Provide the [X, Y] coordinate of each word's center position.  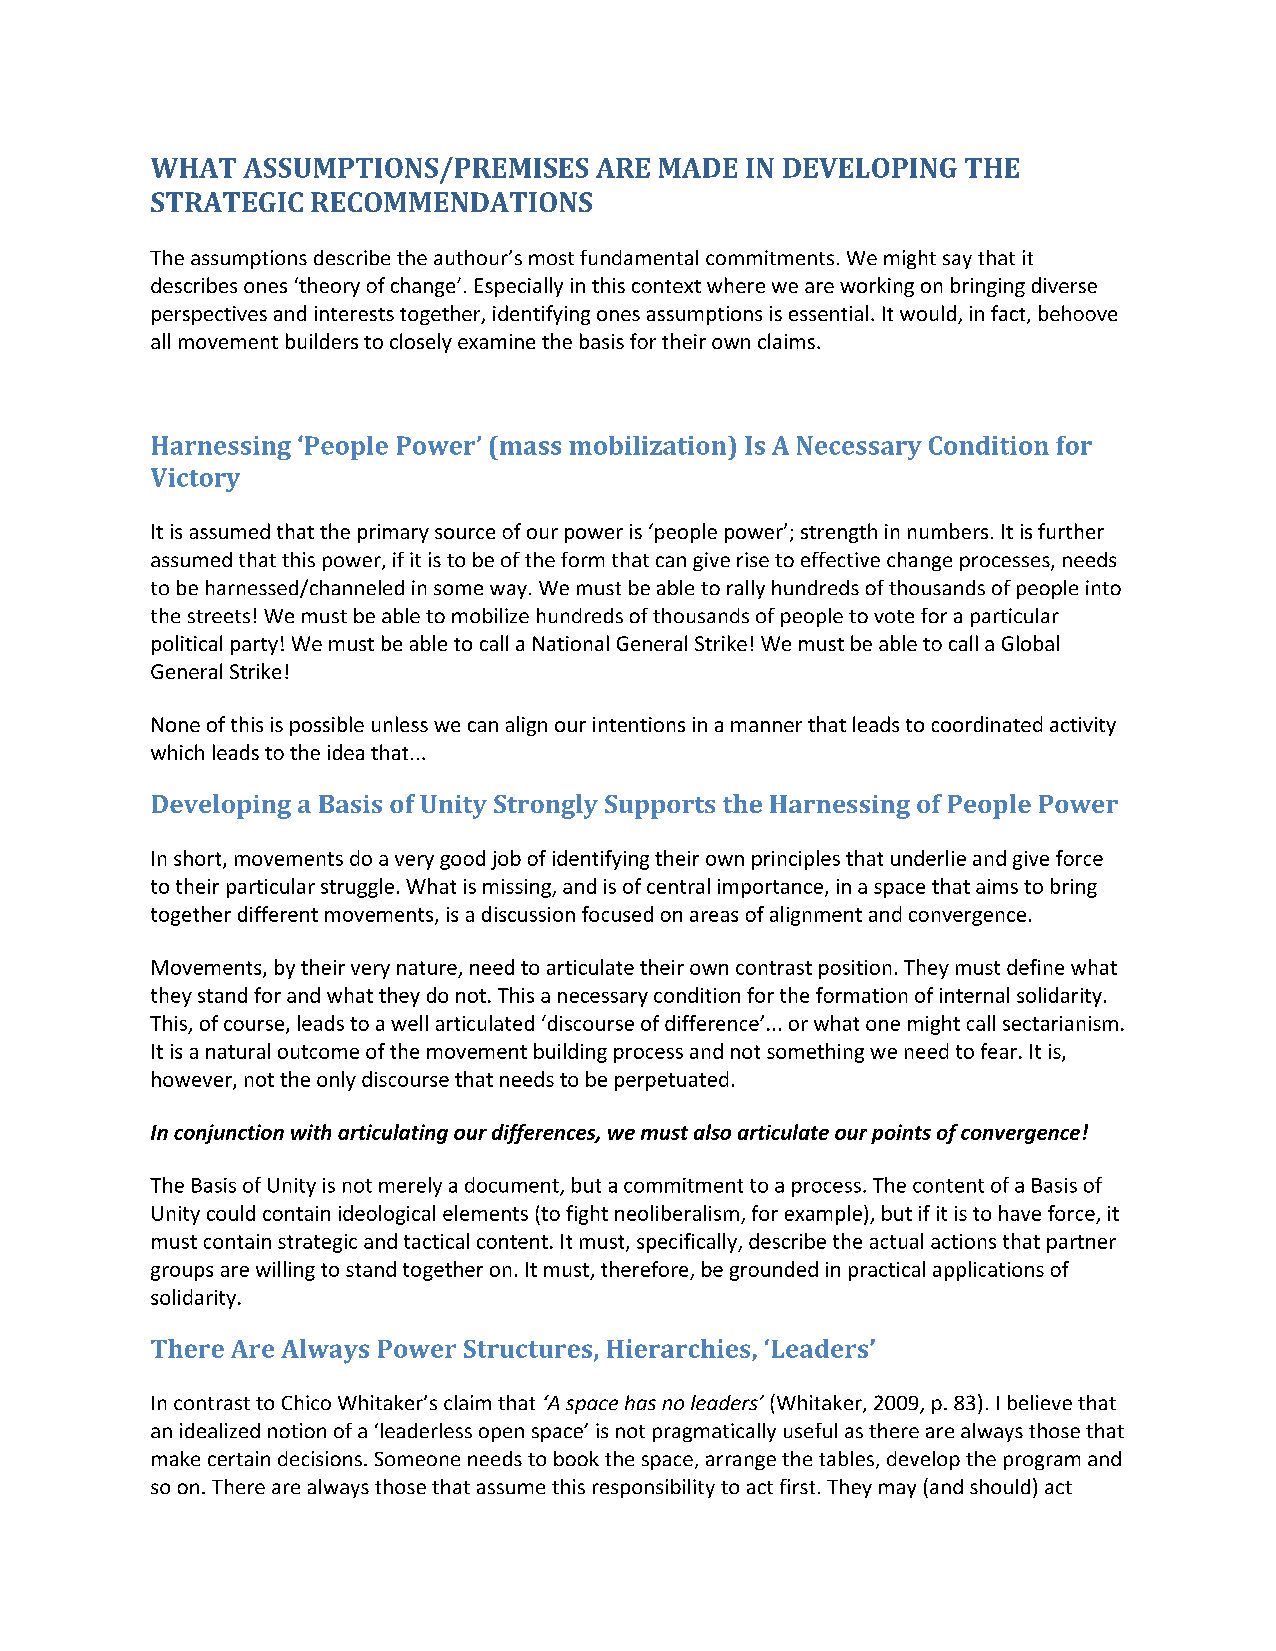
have [1020, 1213]
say [957, 261]
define [1035, 967]
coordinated [987, 724]
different [278, 914]
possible [327, 726]
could [231, 1213]
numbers [948, 531]
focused [617, 914]
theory [328, 287]
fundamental [639, 257]
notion [297, 1430]
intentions [639, 724]
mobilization [649, 445]
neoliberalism [677, 1213]
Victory [195, 480]
